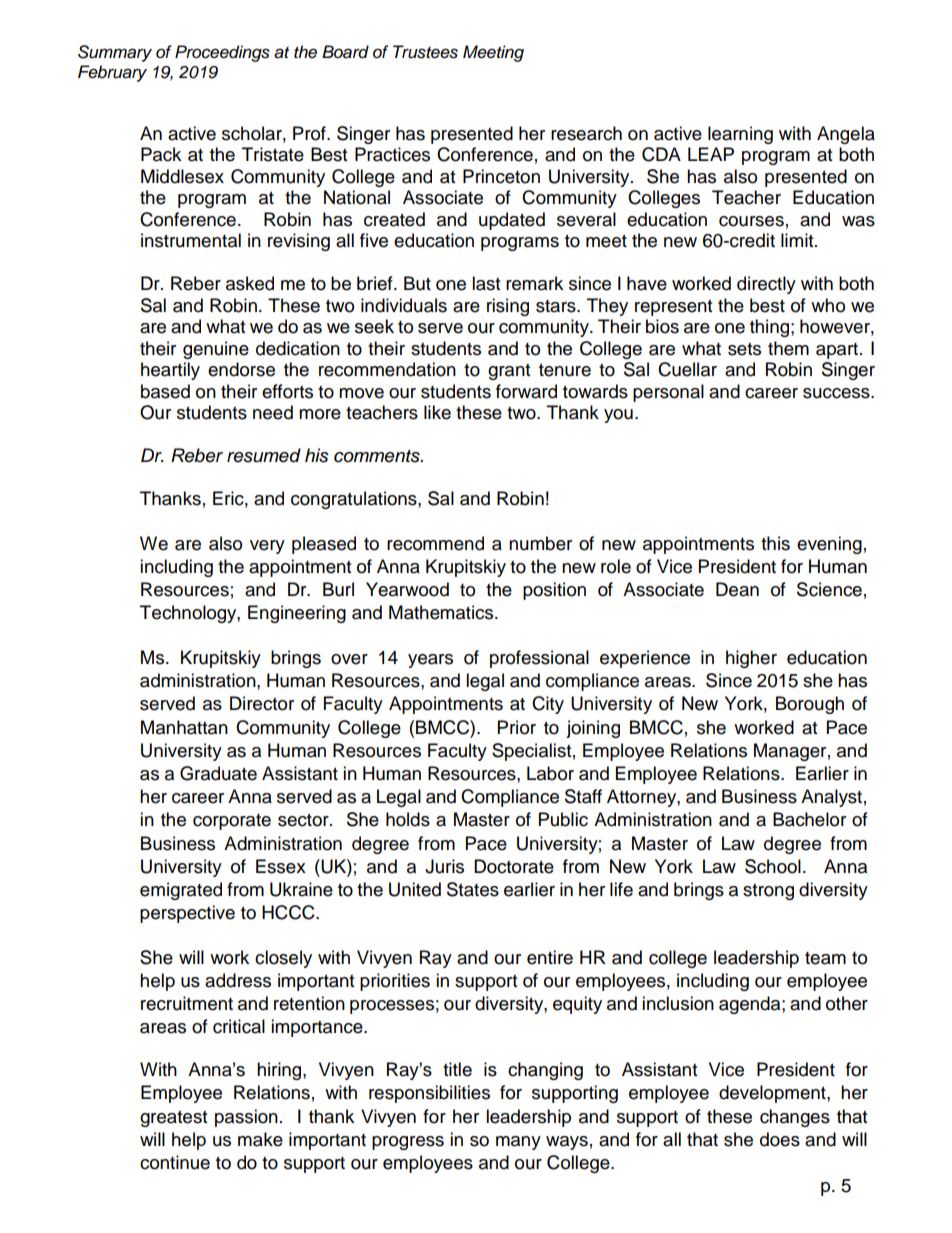  What do you see at coordinates (768, 892) in the screenshot?
I see `strong` at bounding box center [768, 892].
